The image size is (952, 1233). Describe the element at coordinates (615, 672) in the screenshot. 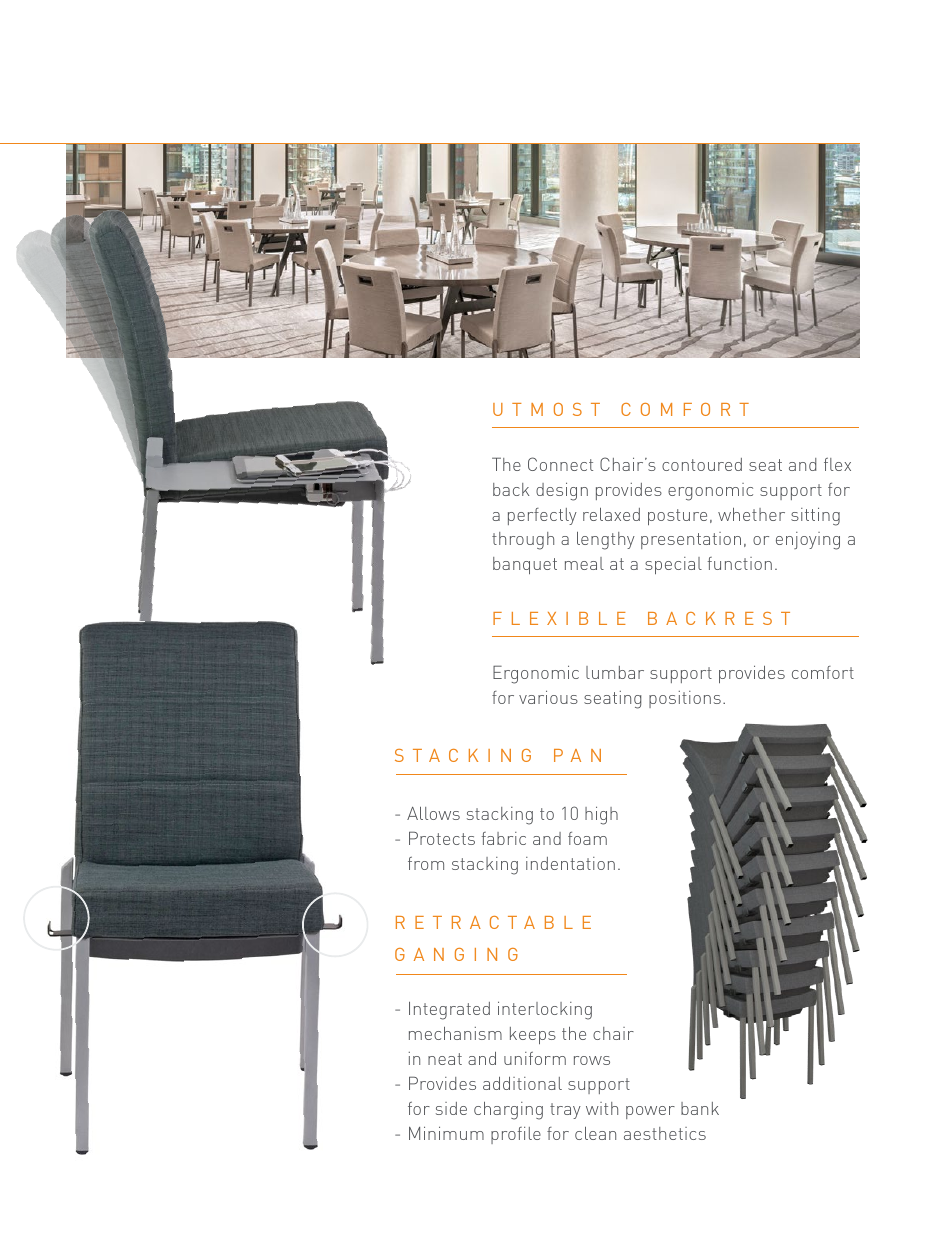

I see `lumbar` at that location.
